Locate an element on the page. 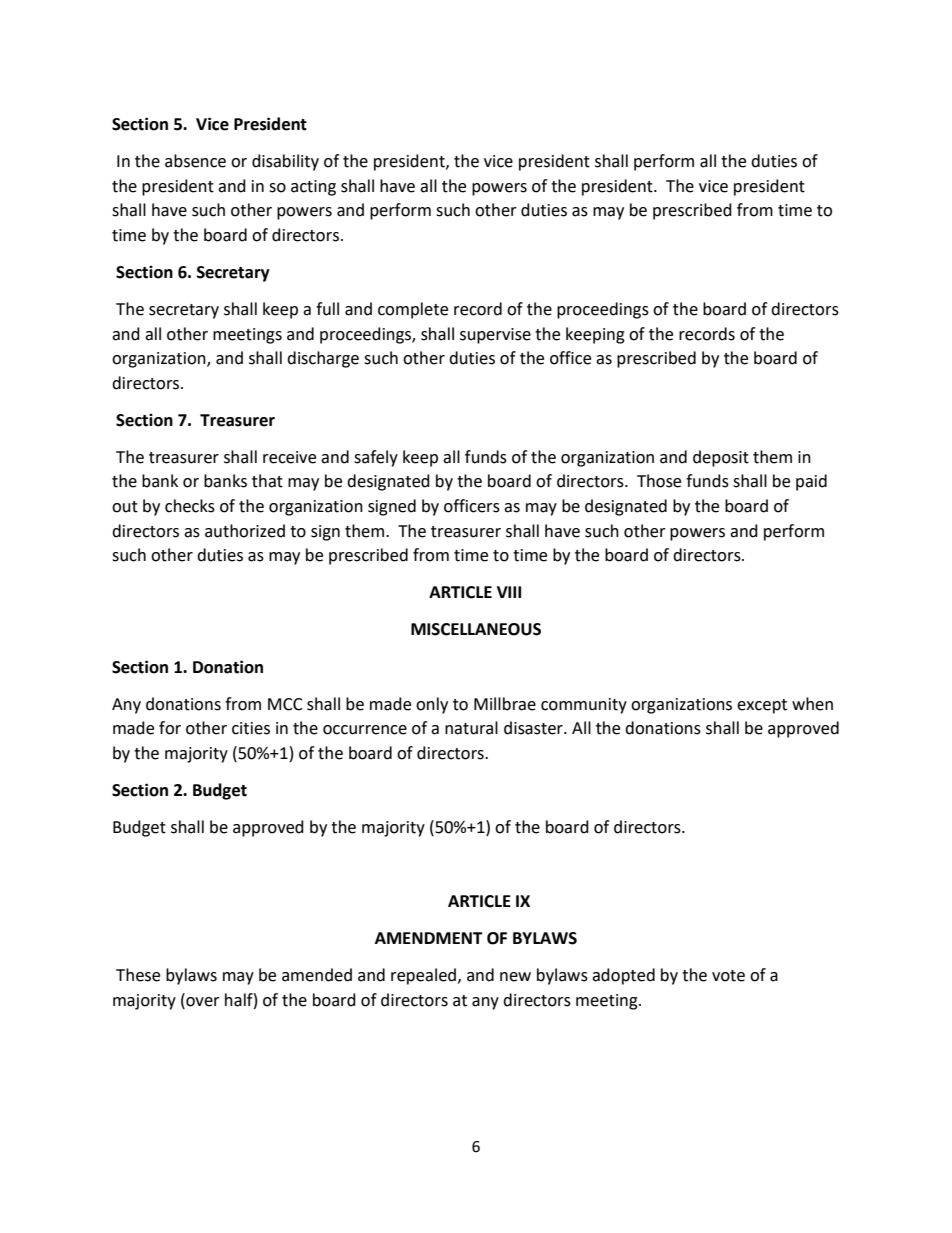  over is located at coordinates (202, 1003).
